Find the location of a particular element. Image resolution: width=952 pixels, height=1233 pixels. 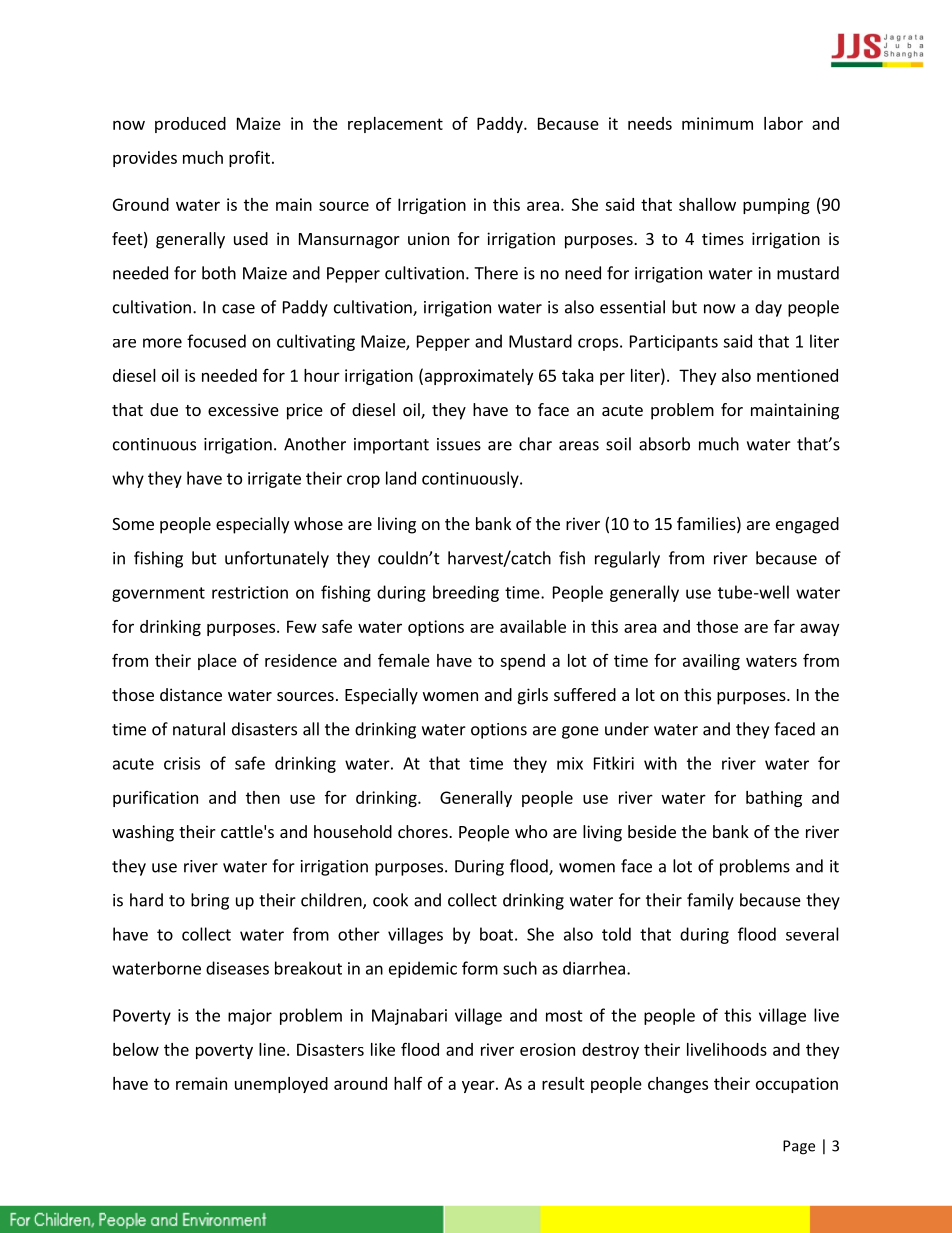

family is located at coordinates (710, 901).
